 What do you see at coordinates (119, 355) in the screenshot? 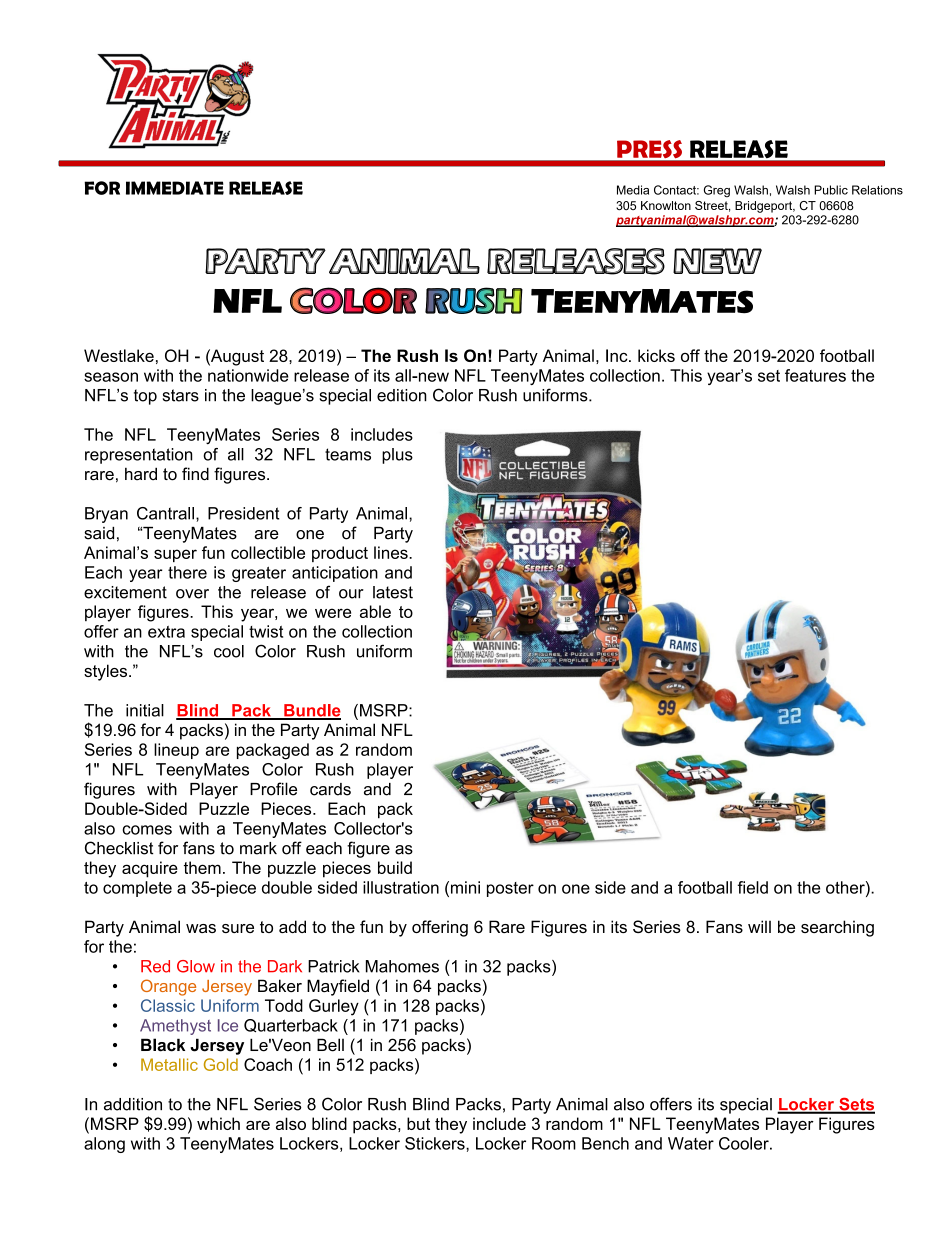
I see `Westlake` at bounding box center [119, 355].
